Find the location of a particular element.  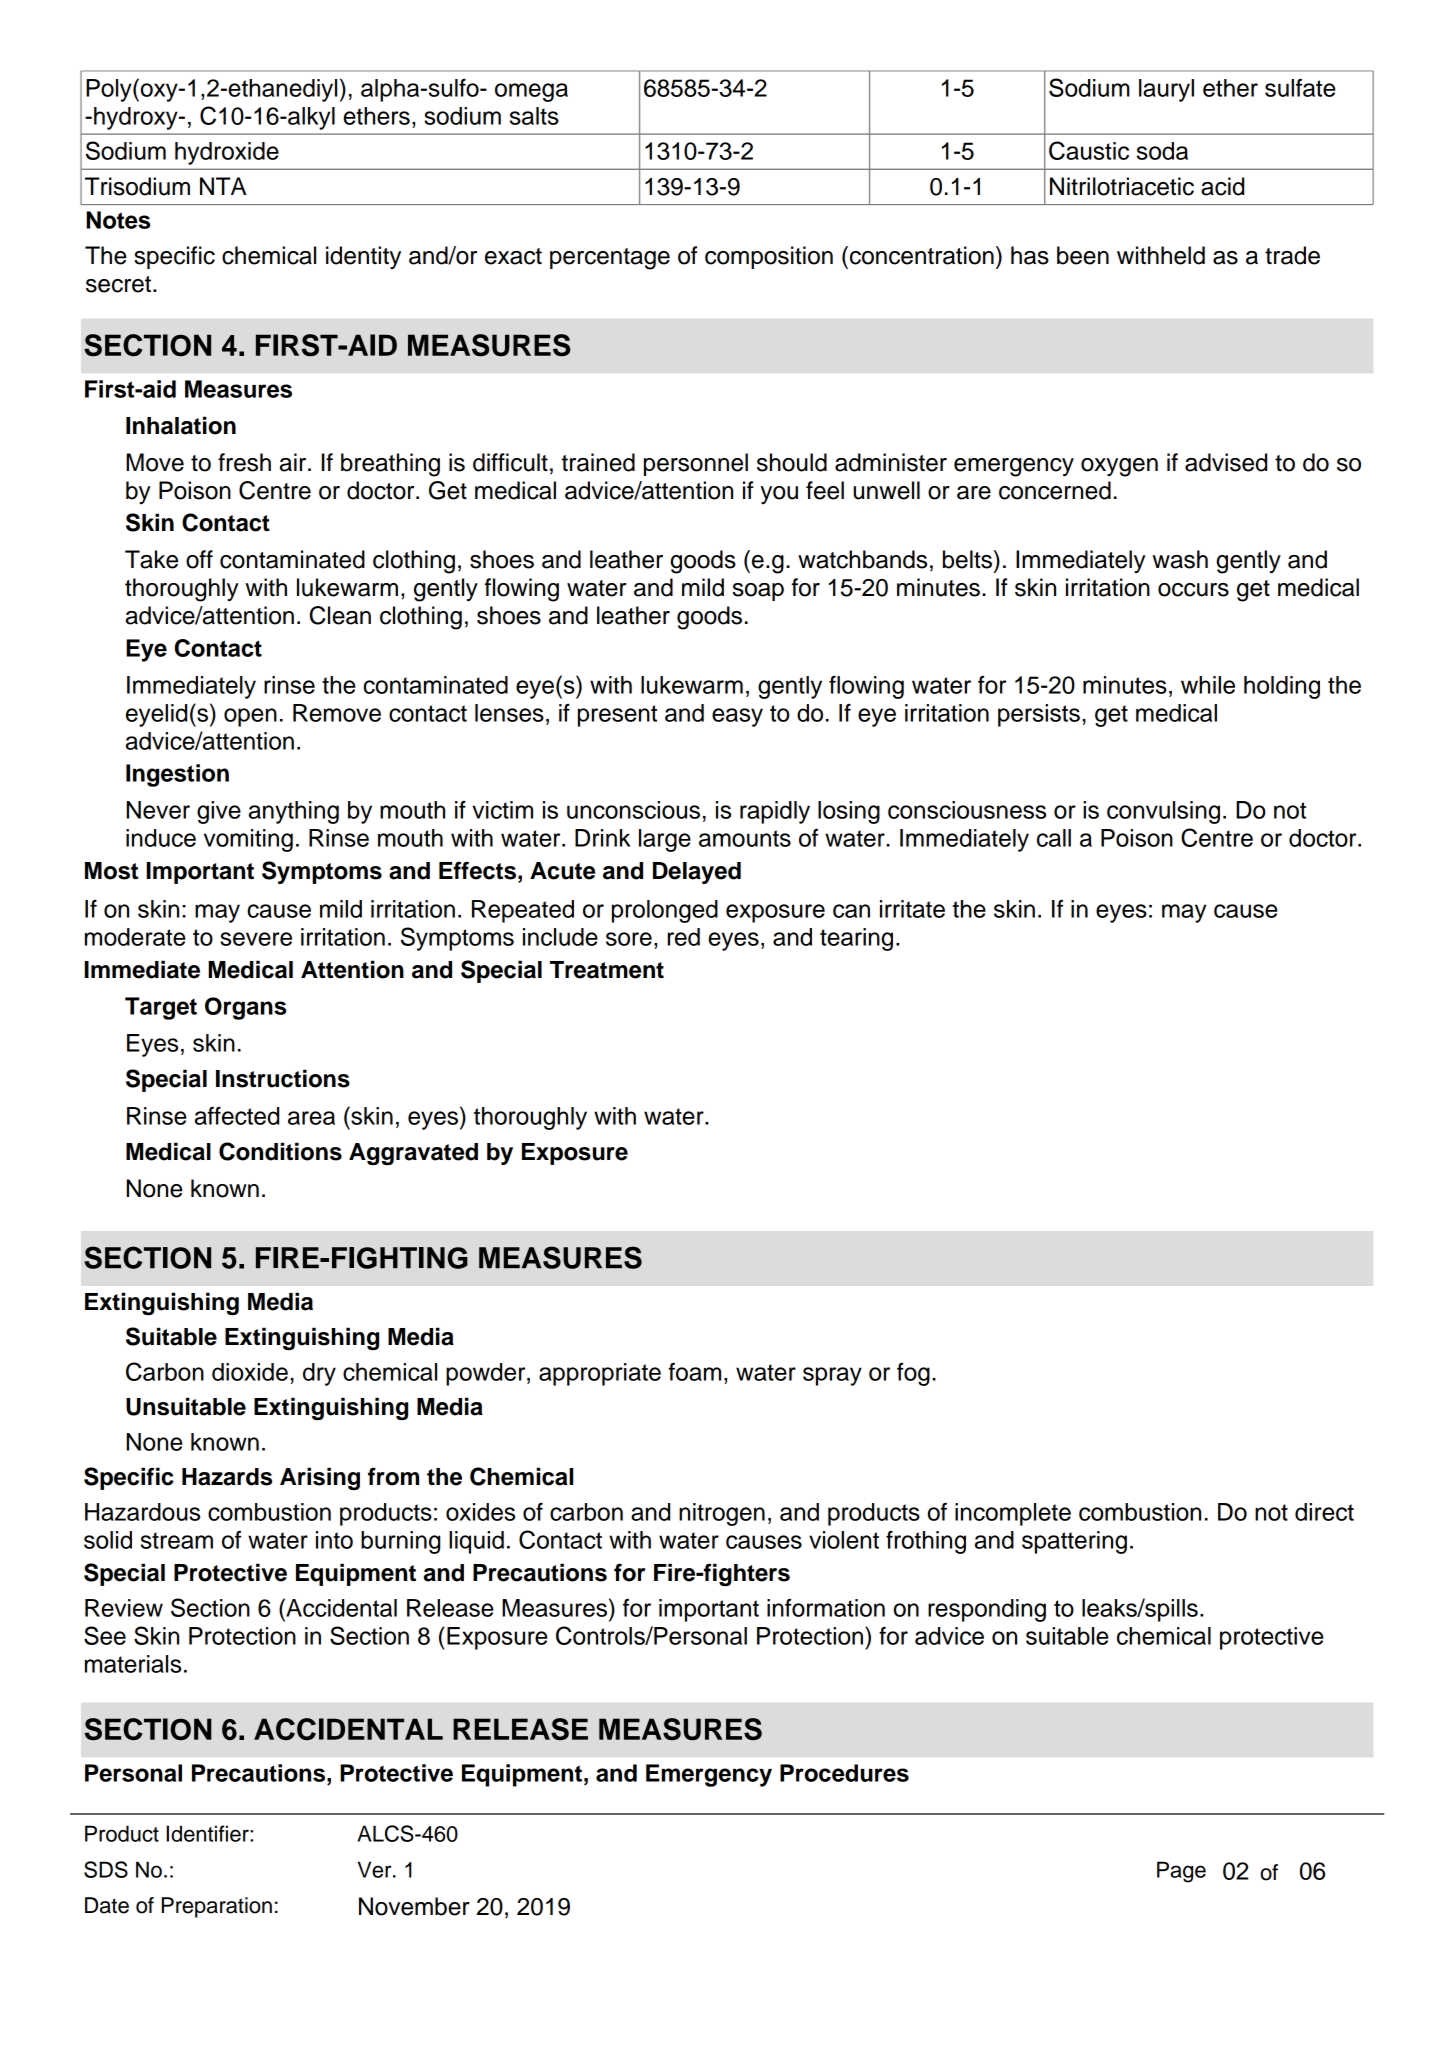

Identifier is located at coordinates (209, 1833).
